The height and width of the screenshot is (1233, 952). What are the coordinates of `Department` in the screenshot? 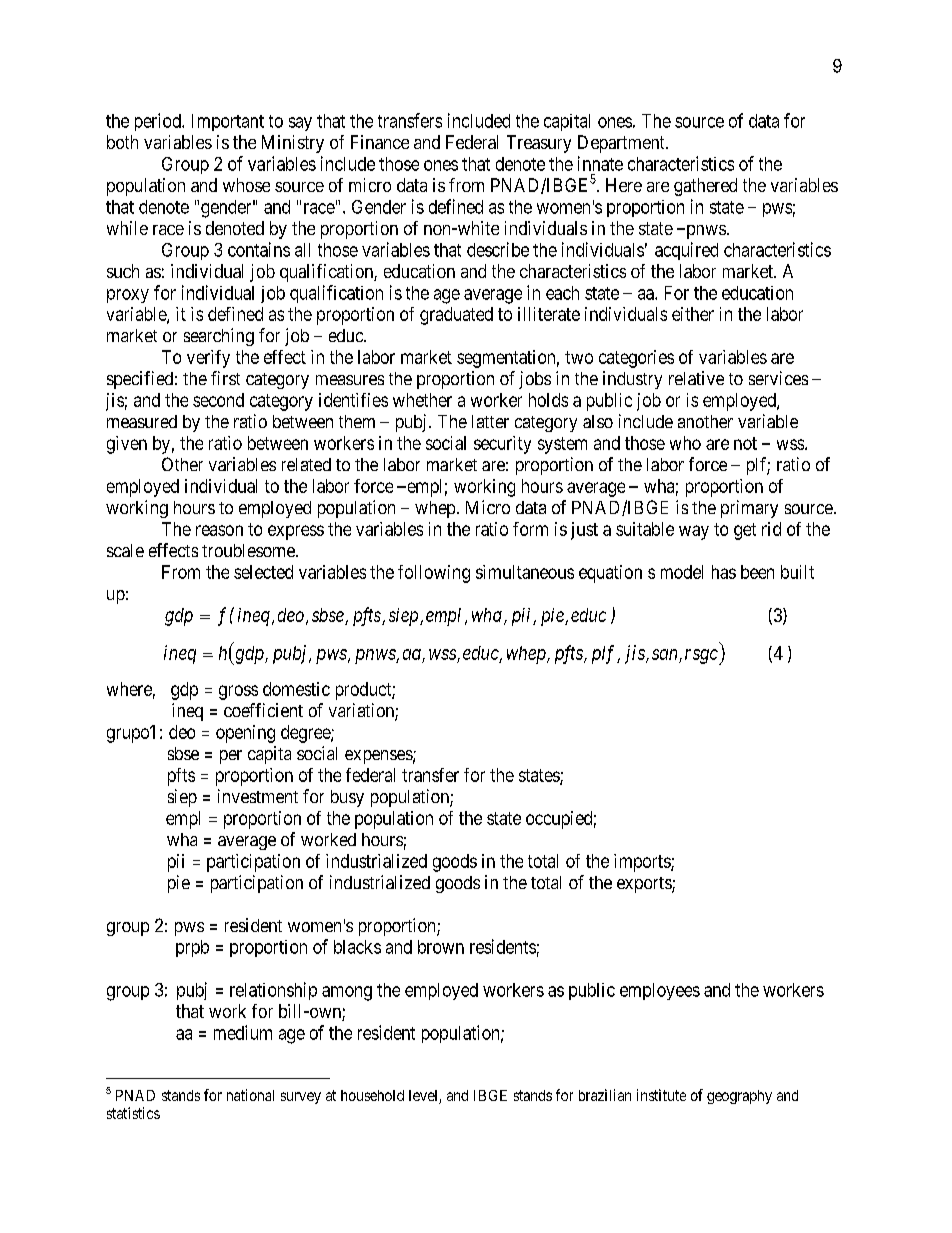 It's located at (622, 144).
